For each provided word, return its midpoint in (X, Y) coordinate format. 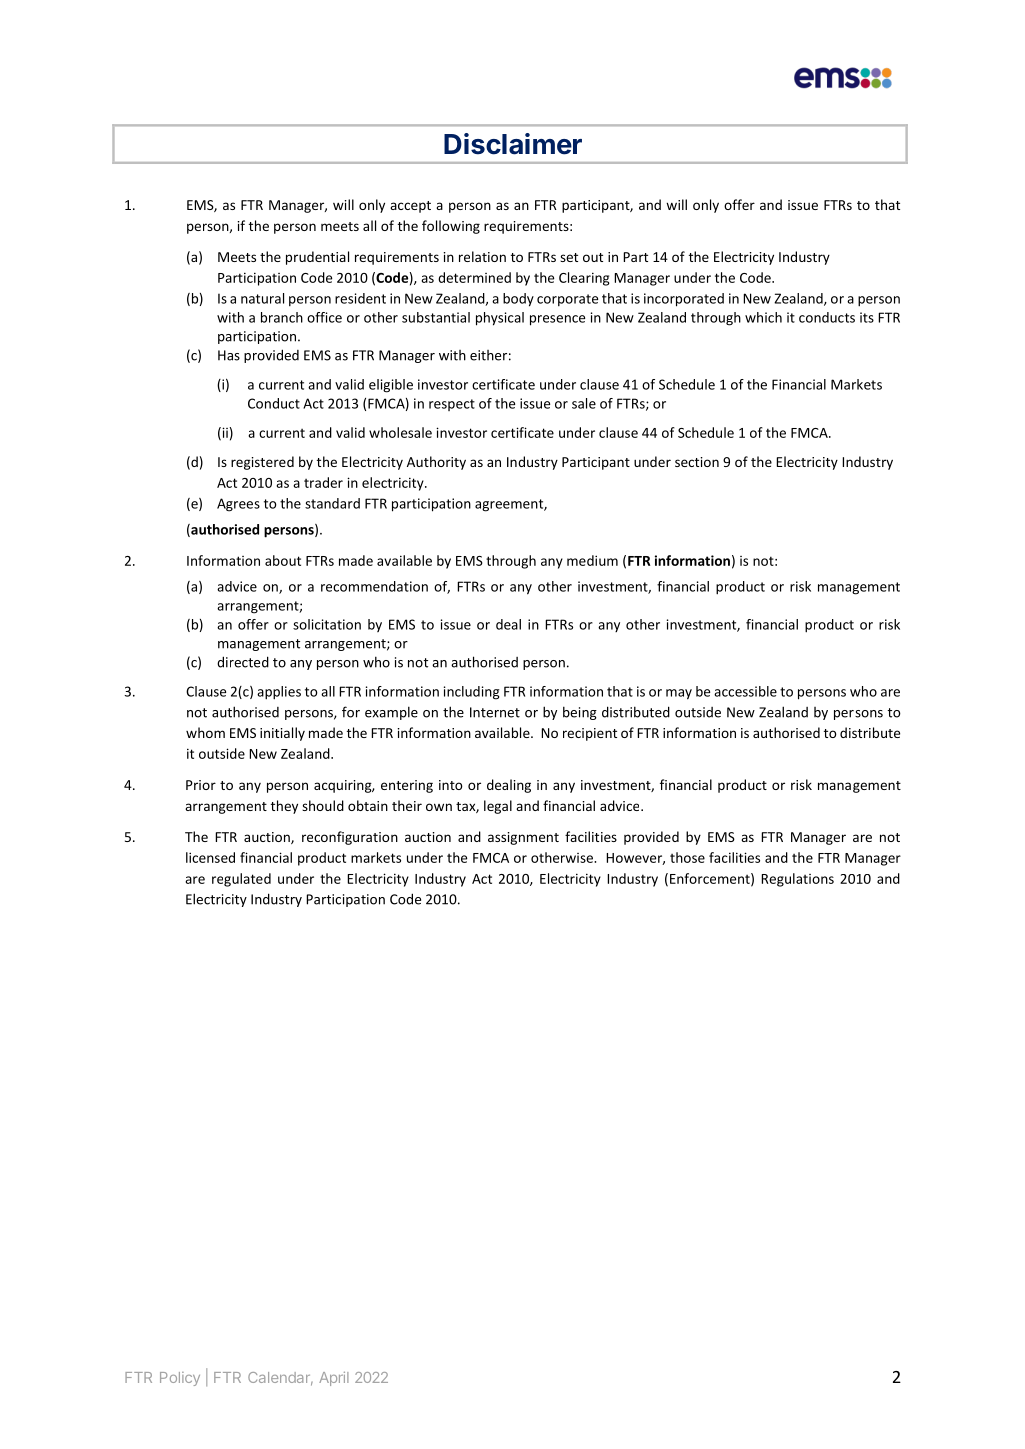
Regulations (797, 880)
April (334, 1379)
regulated (241, 880)
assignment (523, 838)
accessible (745, 691)
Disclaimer (513, 144)
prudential (317, 258)
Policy (180, 1379)
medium (592, 560)
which (763, 317)
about (283, 560)
